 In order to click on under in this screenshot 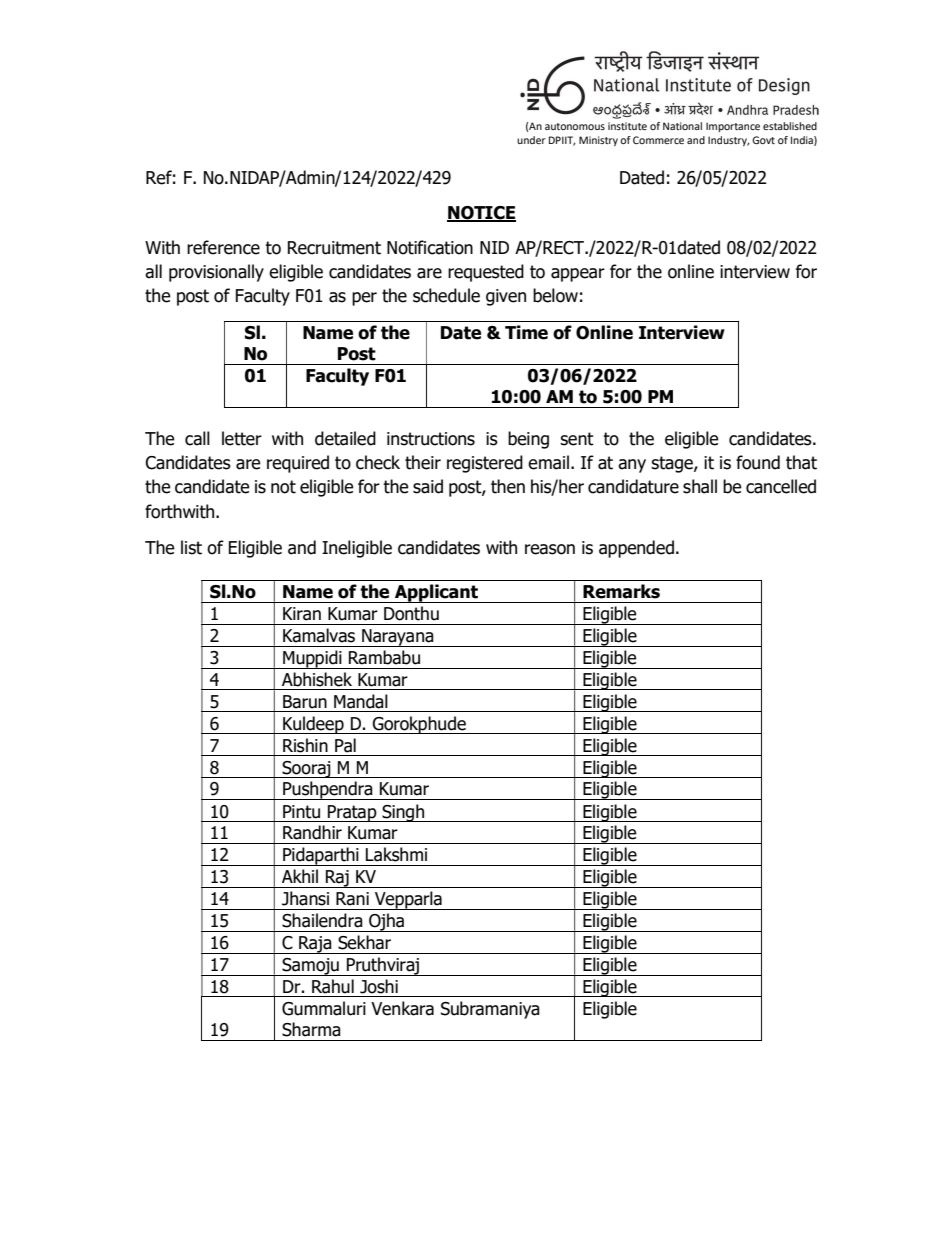, I will do `click(531, 140)`.
